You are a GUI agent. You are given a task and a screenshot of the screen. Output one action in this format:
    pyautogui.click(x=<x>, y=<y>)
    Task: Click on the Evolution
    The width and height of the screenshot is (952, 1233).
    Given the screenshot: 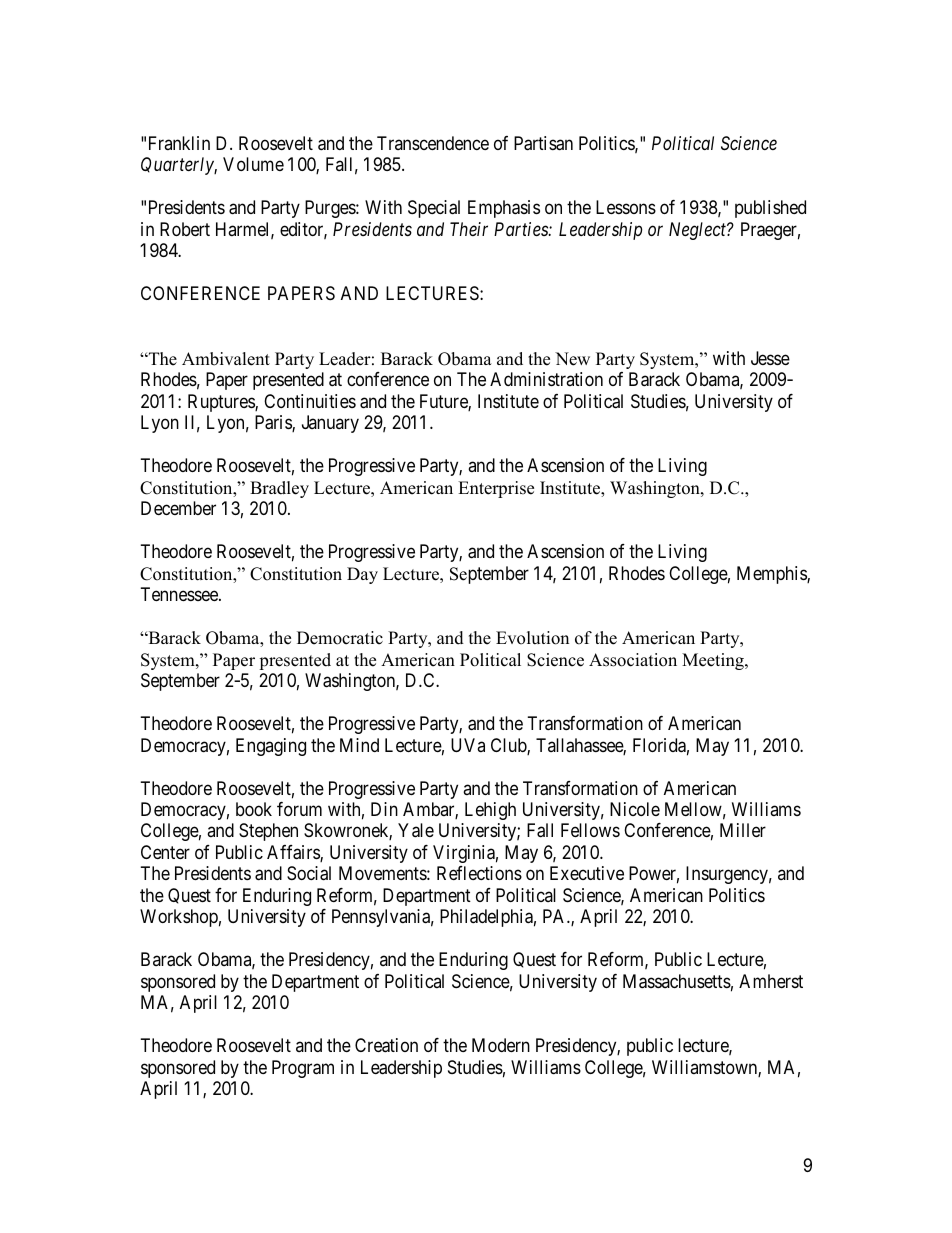 What is the action you would take?
    pyautogui.click(x=532, y=638)
